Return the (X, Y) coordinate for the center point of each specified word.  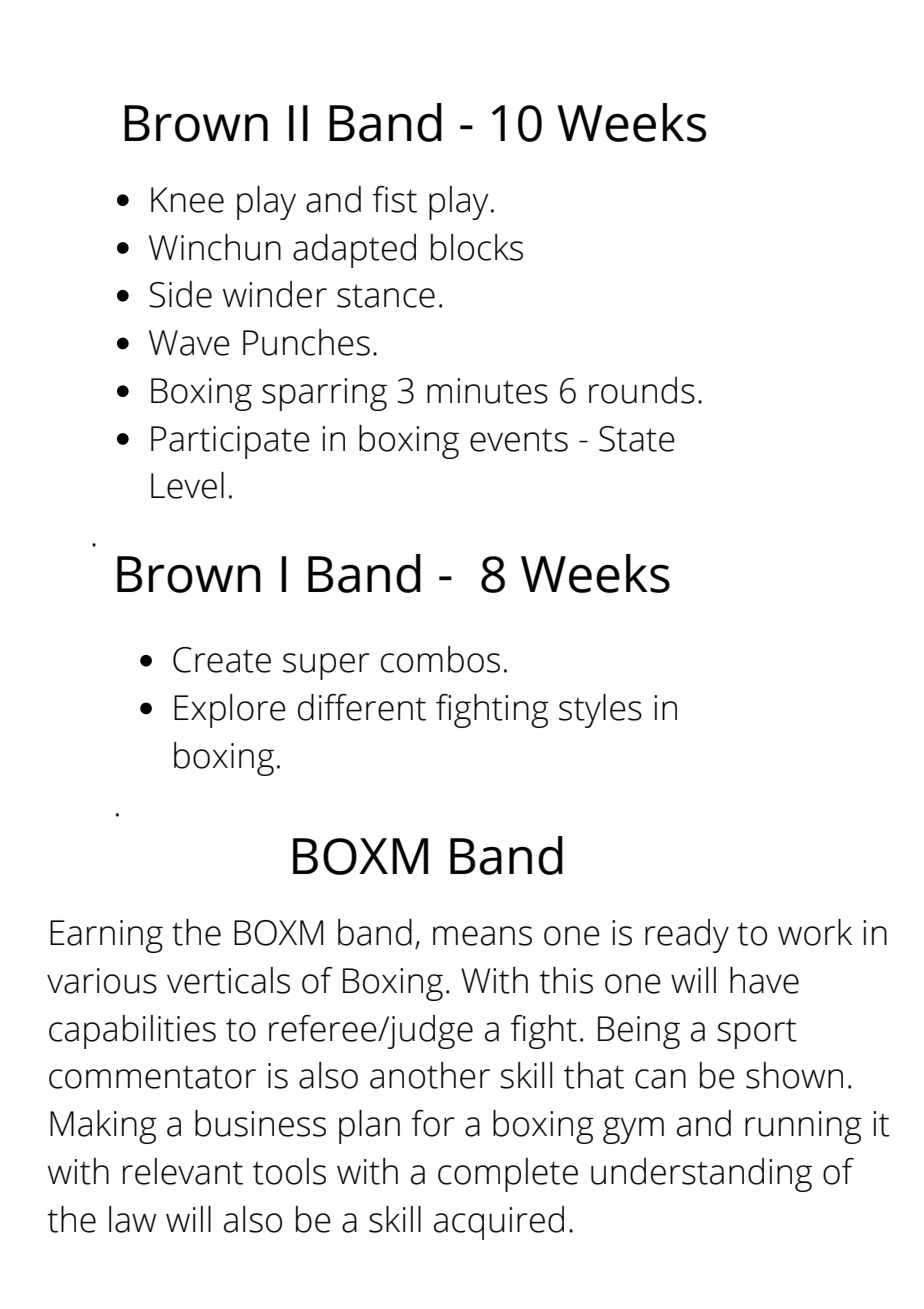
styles (600, 711)
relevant (183, 1171)
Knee (187, 200)
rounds (642, 390)
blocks (477, 247)
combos (440, 659)
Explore (230, 711)
